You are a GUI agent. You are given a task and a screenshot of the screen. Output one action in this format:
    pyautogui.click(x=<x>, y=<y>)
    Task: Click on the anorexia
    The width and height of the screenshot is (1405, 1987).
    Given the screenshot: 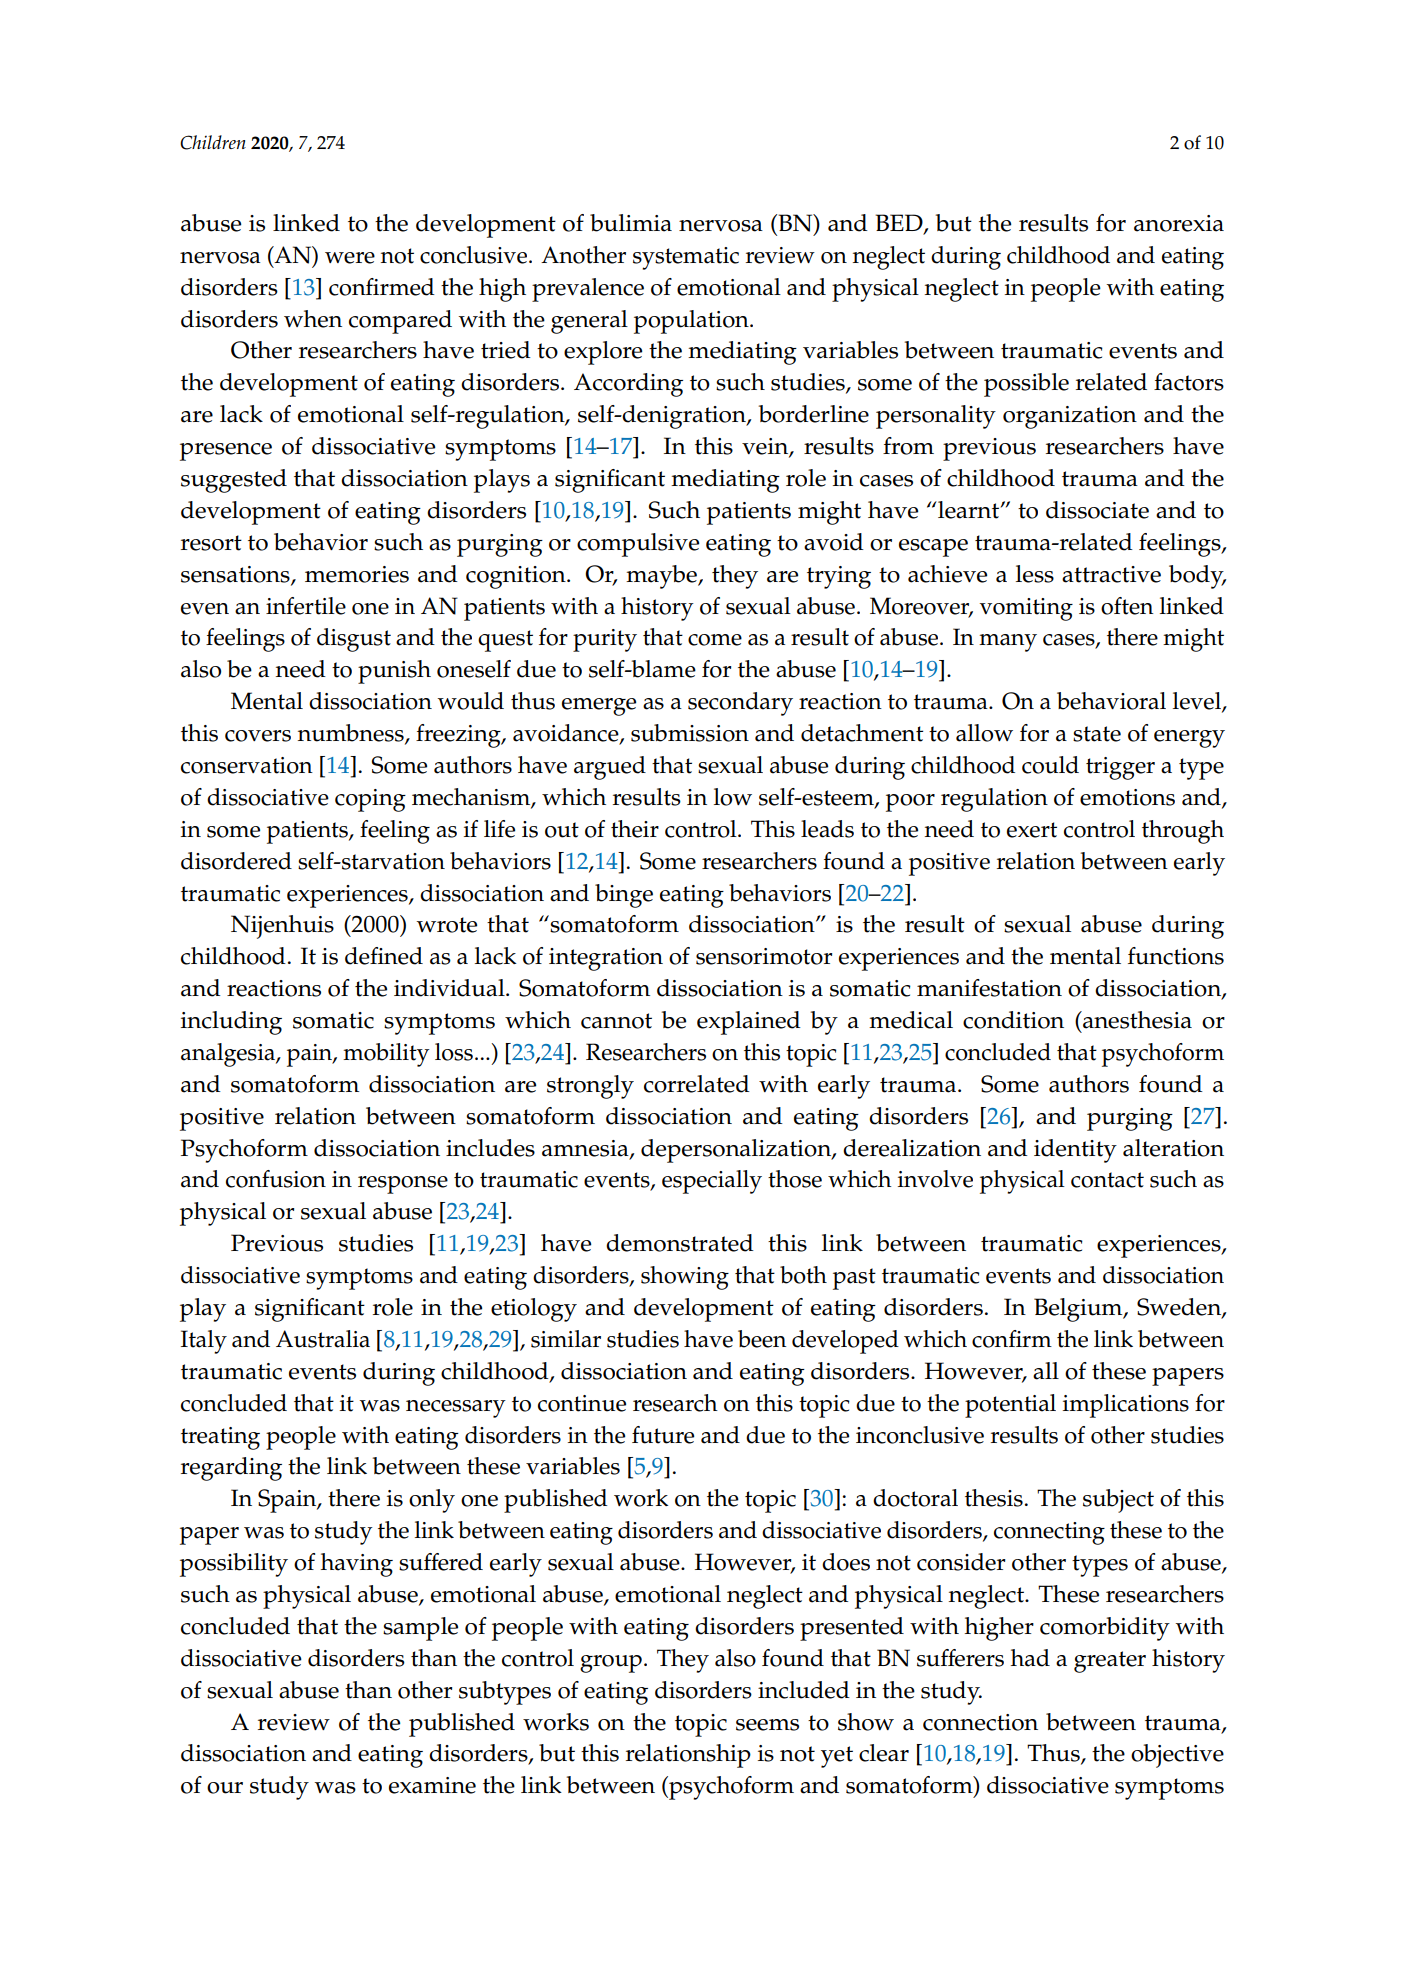 What is the action you would take?
    pyautogui.click(x=1179, y=223)
